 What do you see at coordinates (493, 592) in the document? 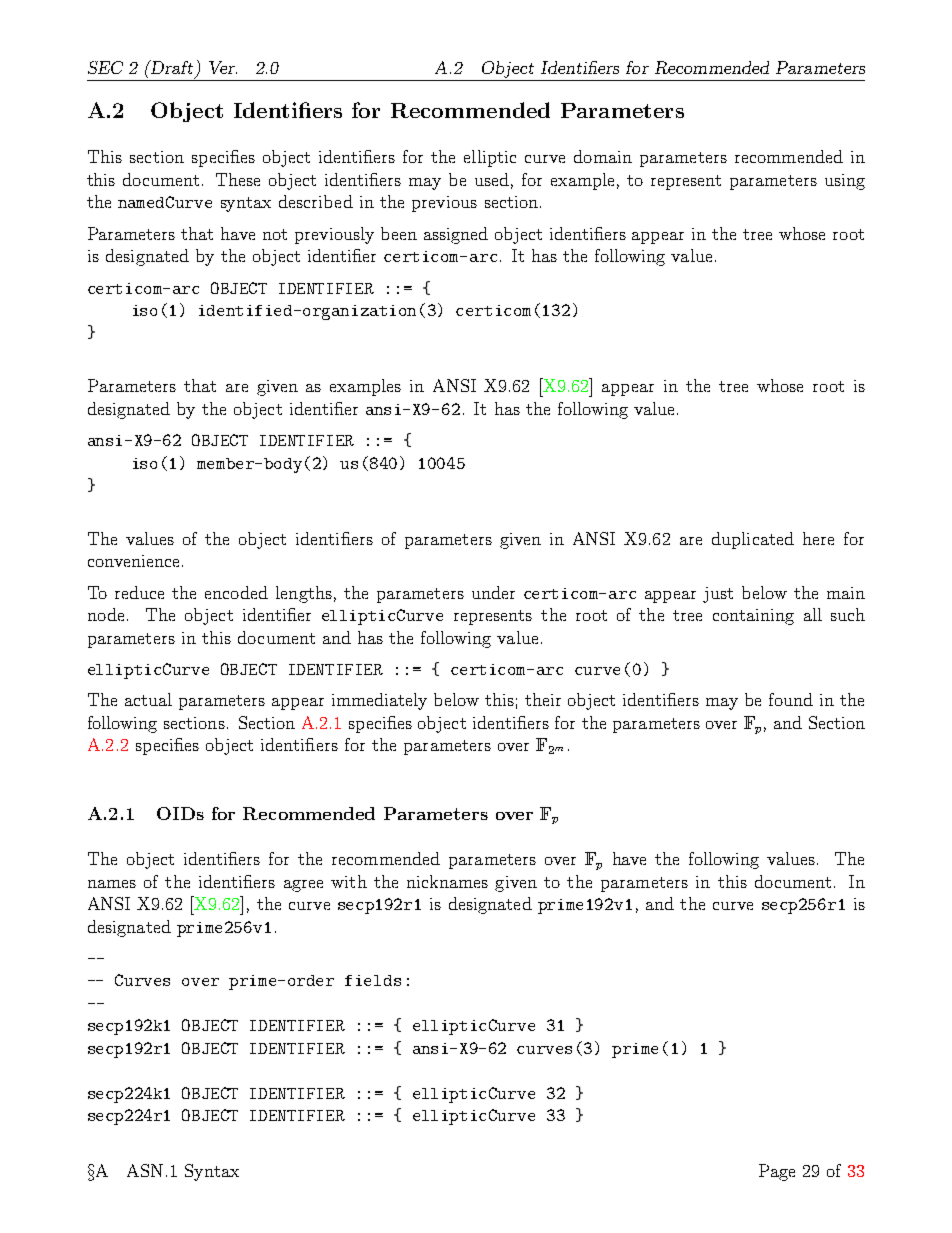
I see `under` at bounding box center [493, 592].
